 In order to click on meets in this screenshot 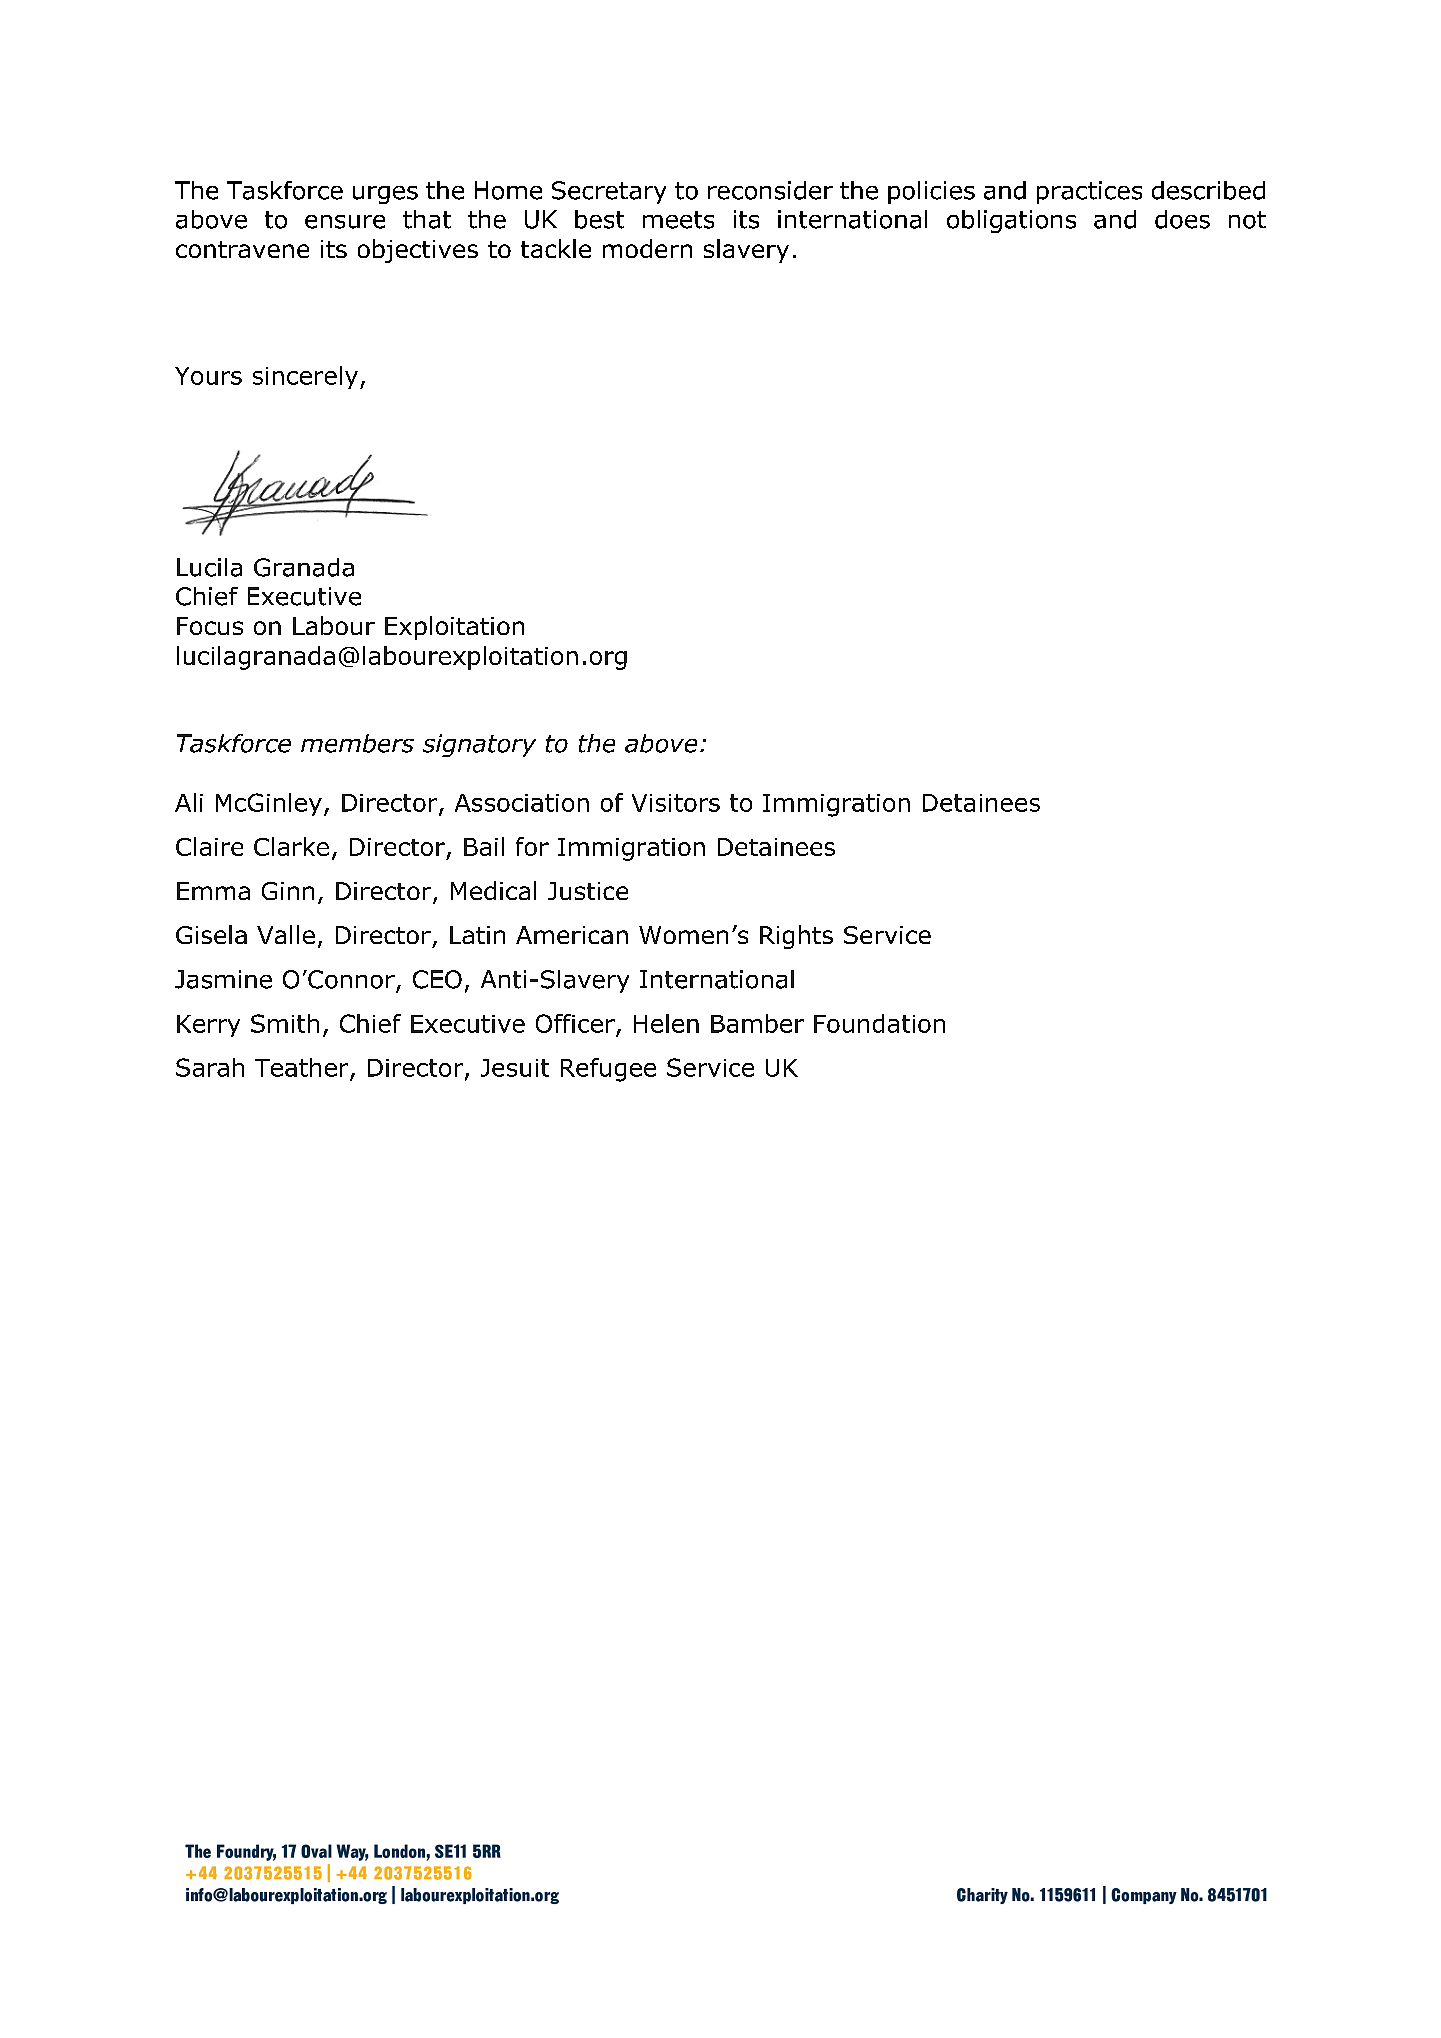, I will do `click(678, 220)`.
